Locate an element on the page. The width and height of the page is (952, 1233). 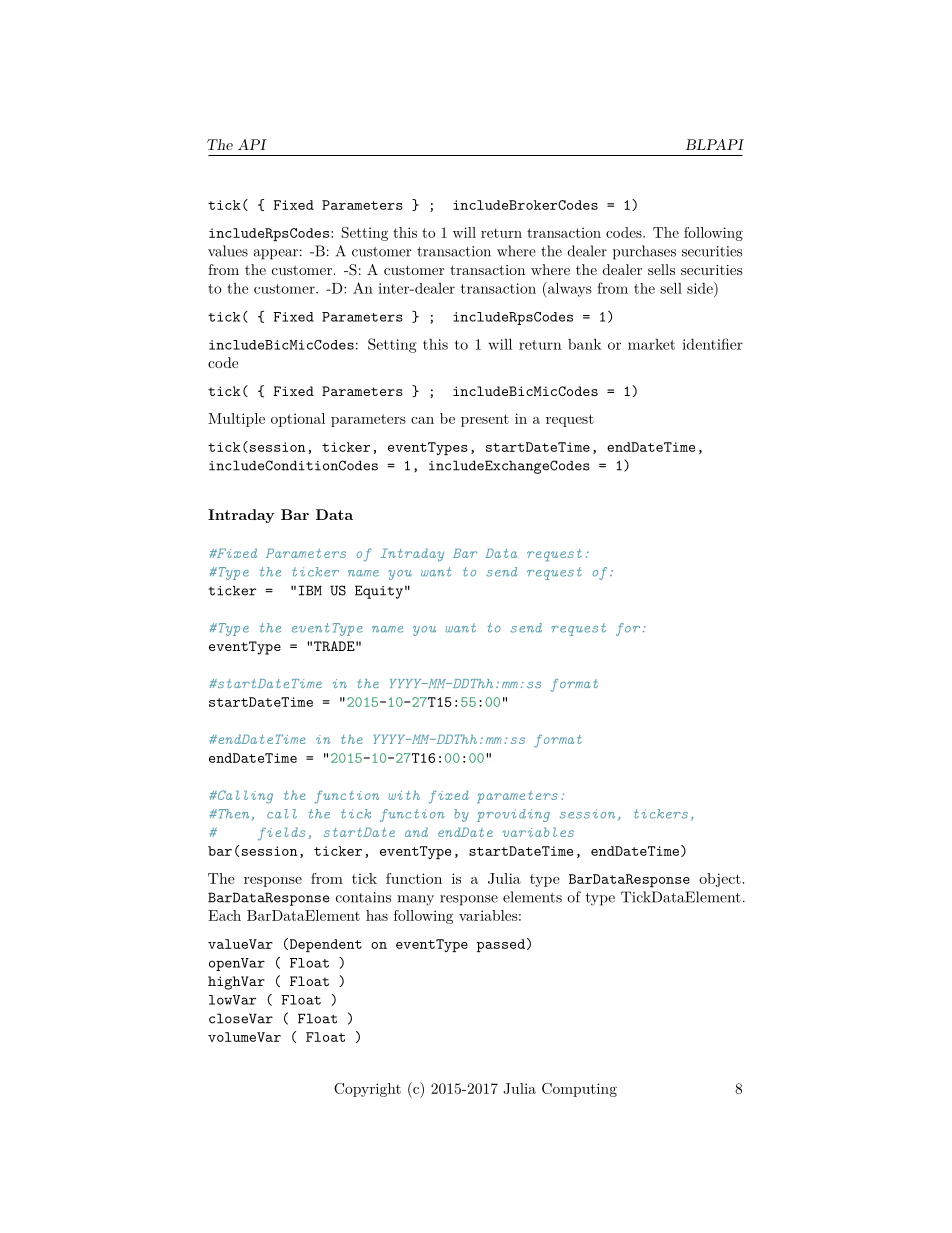
present is located at coordinates (485, 420).
